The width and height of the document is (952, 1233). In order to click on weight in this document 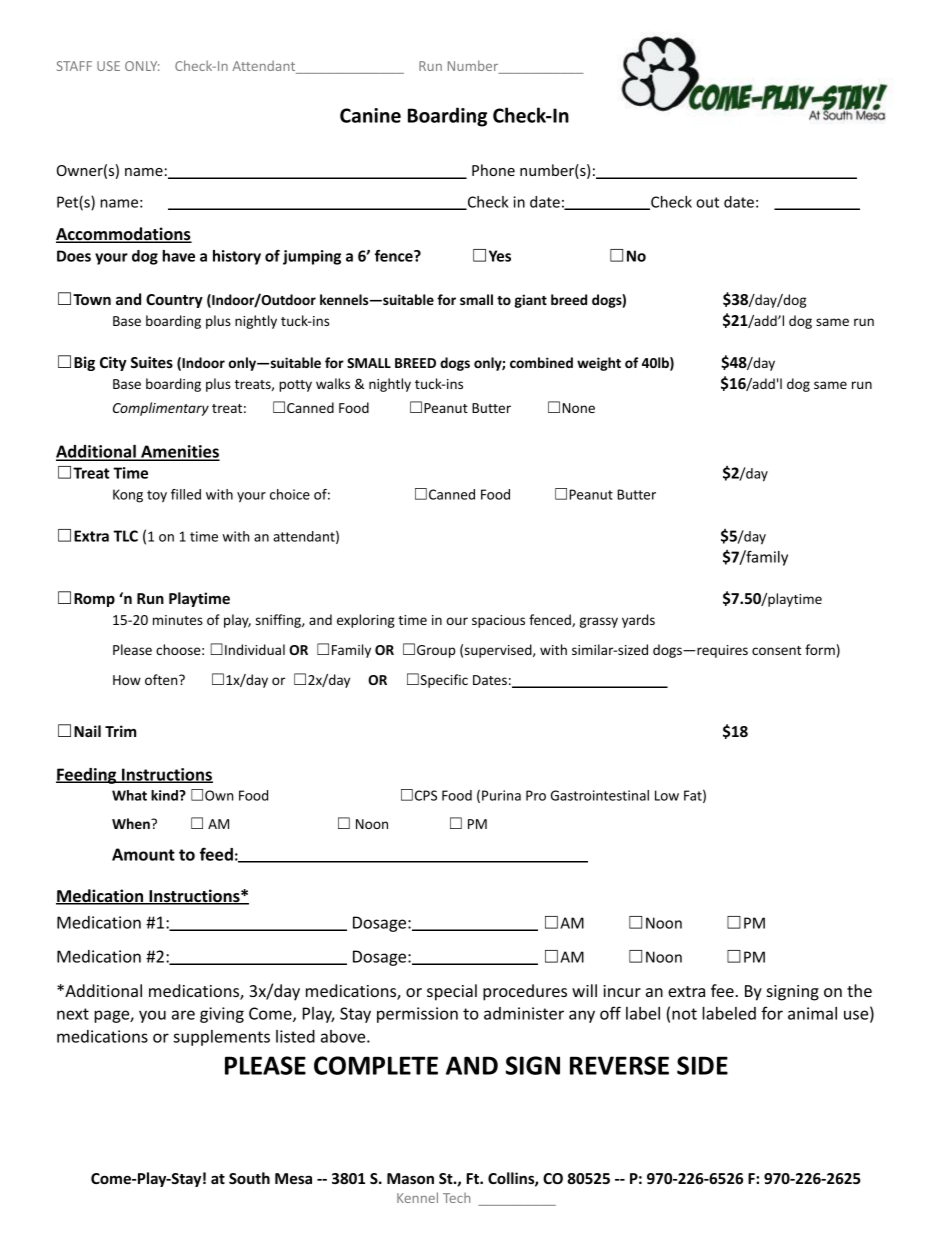, I will do `click(599, 364)`.
